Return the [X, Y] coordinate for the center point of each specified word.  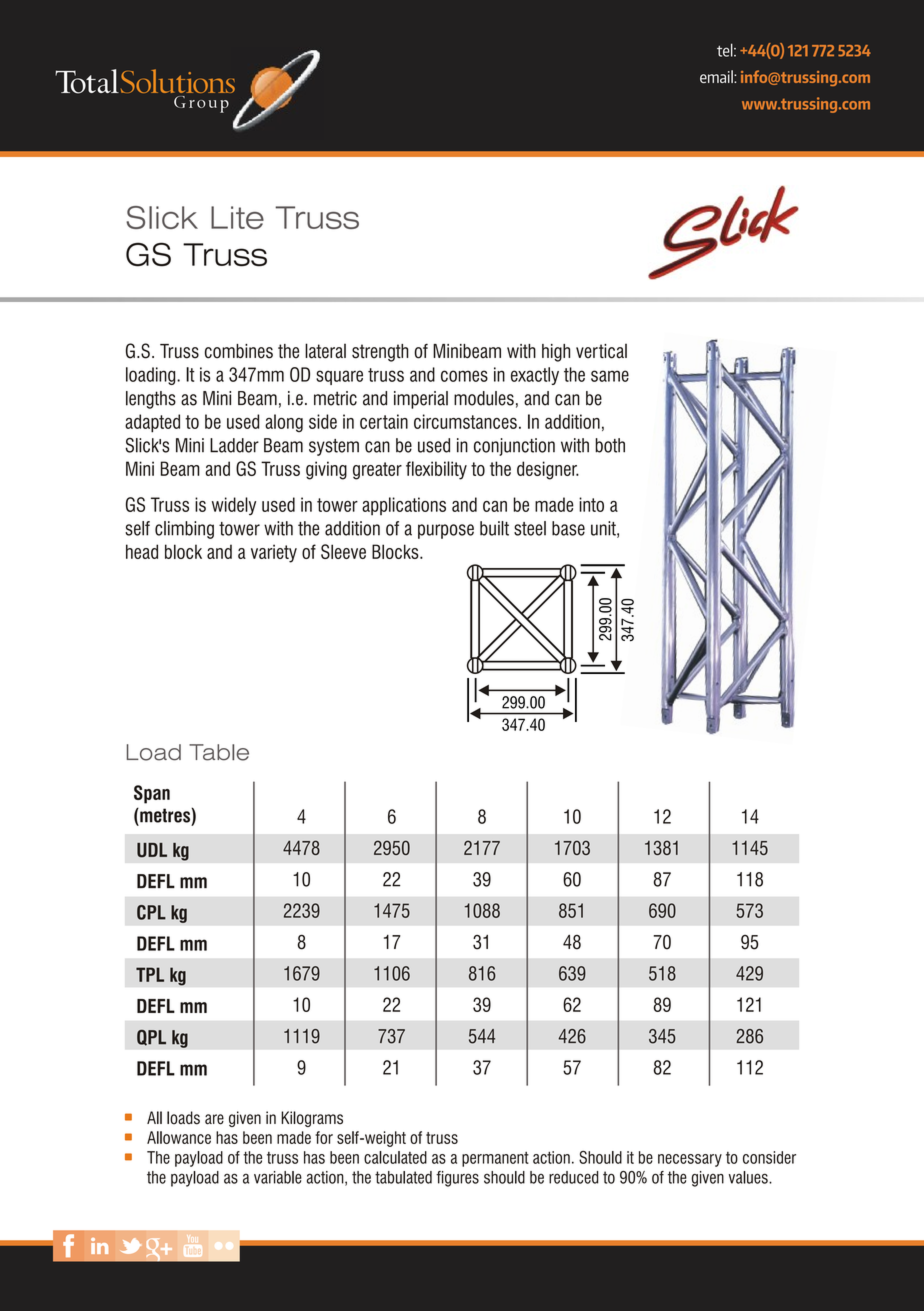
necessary [690, 1160]
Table [219, 752]
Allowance [179, 1137]
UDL [152, 850]
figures [457, 1179]
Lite [237, 217]
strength [380, 353]
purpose [446, 531]
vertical [601, 351]
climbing [184, 530]
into [591, 504]
